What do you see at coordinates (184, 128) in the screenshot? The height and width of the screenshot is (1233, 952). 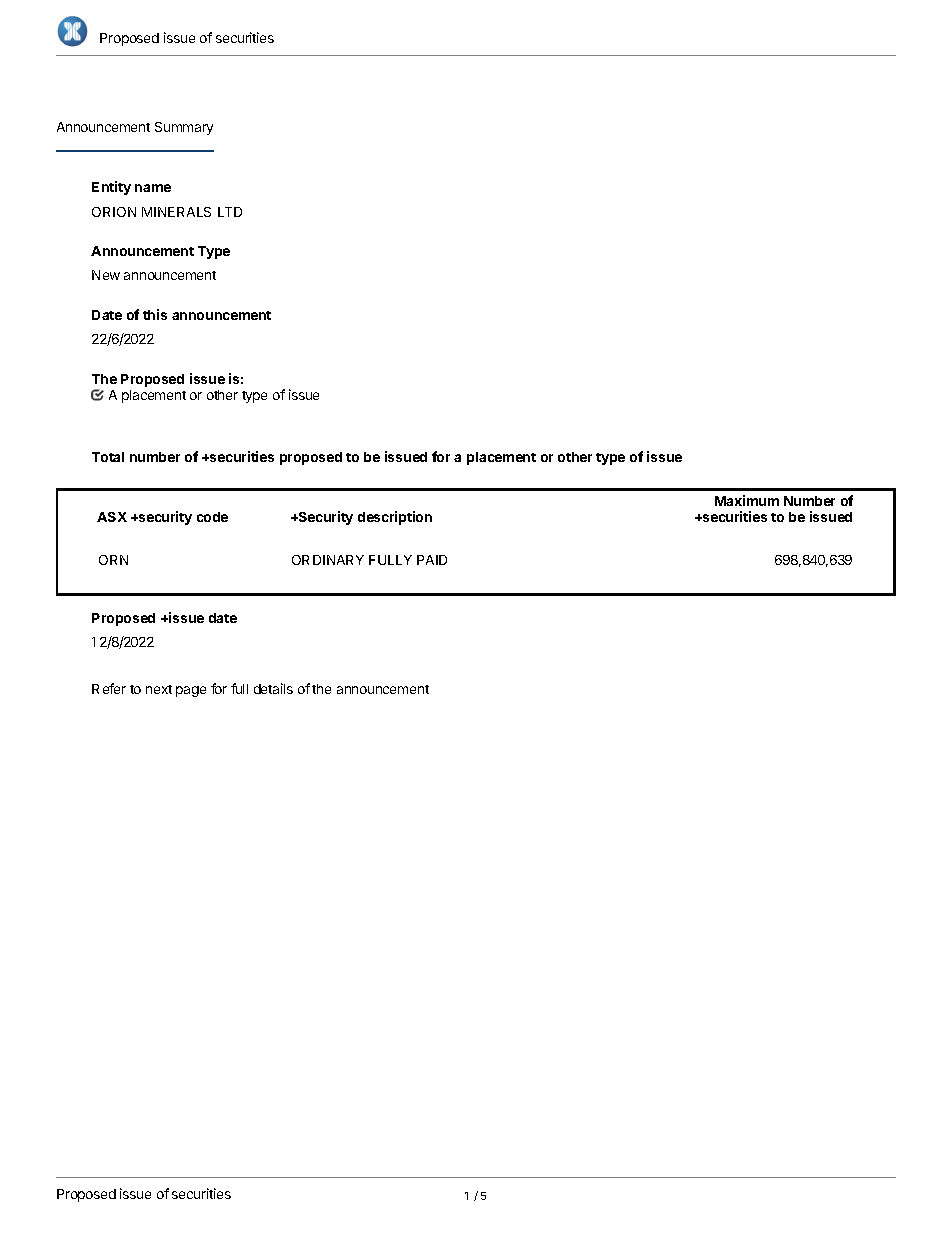 I see `Summary` at bounding box center [184, 128].
